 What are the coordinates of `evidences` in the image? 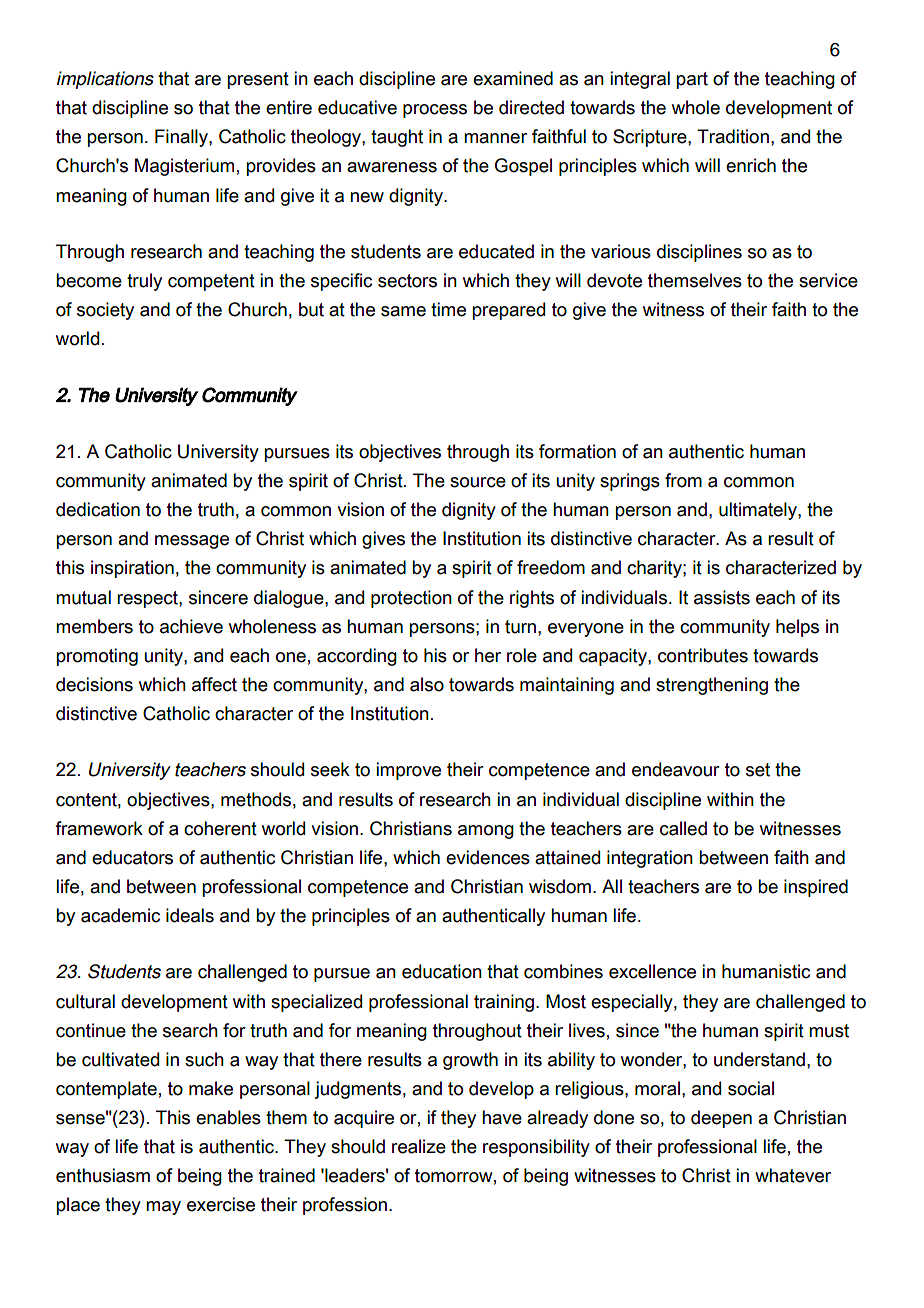 It's located at (488, 857).
